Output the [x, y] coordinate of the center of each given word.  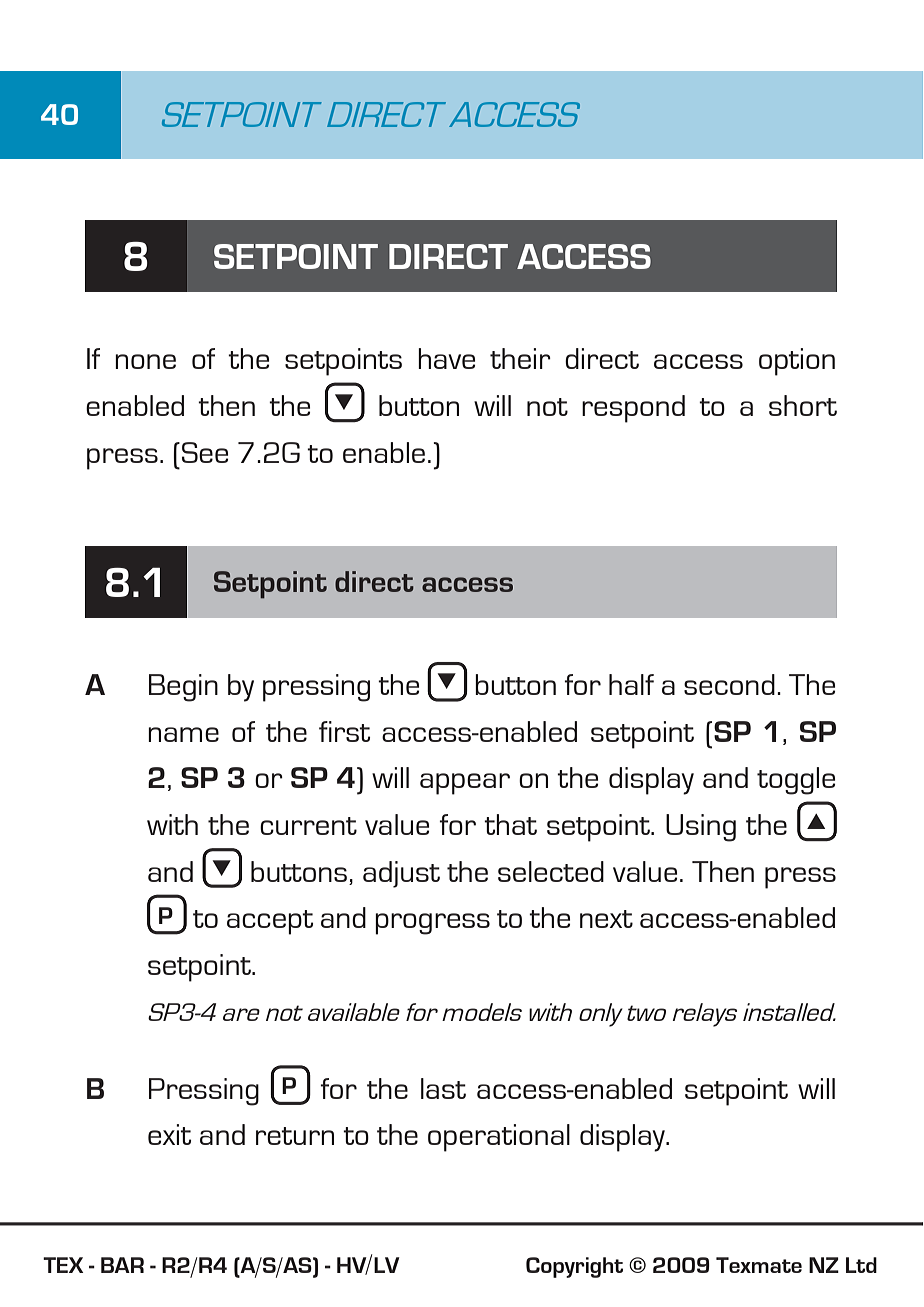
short [803, 405]
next [606, 919]
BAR [122, 1265]
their [520, 358]
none [145, 361]
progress [432, 924]
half [631, 684]
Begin [183, 688]
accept [270, 922]
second [729, 684]
